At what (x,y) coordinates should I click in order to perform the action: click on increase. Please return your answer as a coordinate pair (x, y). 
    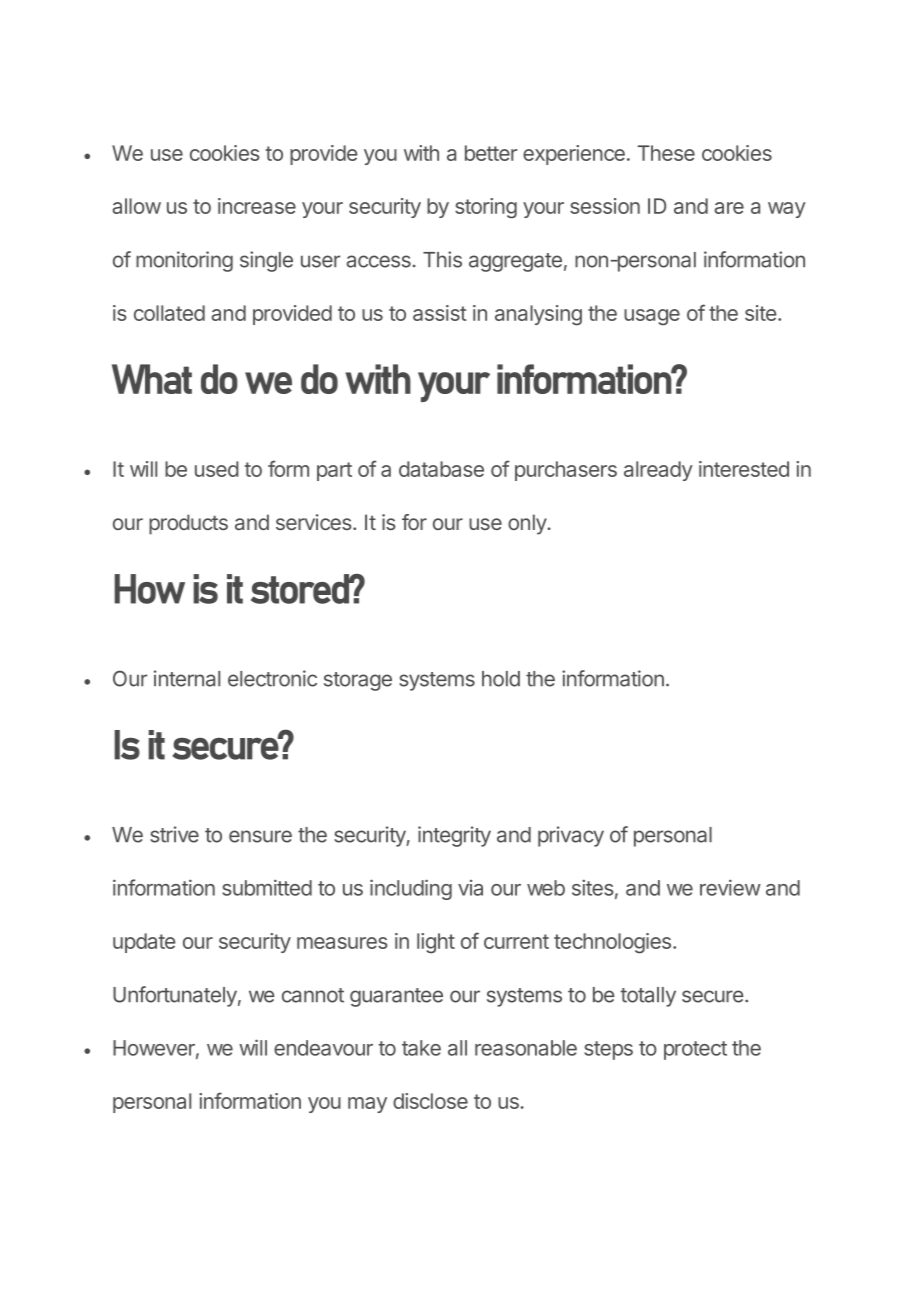
    Looking at the image, I should click on (257, 206).
